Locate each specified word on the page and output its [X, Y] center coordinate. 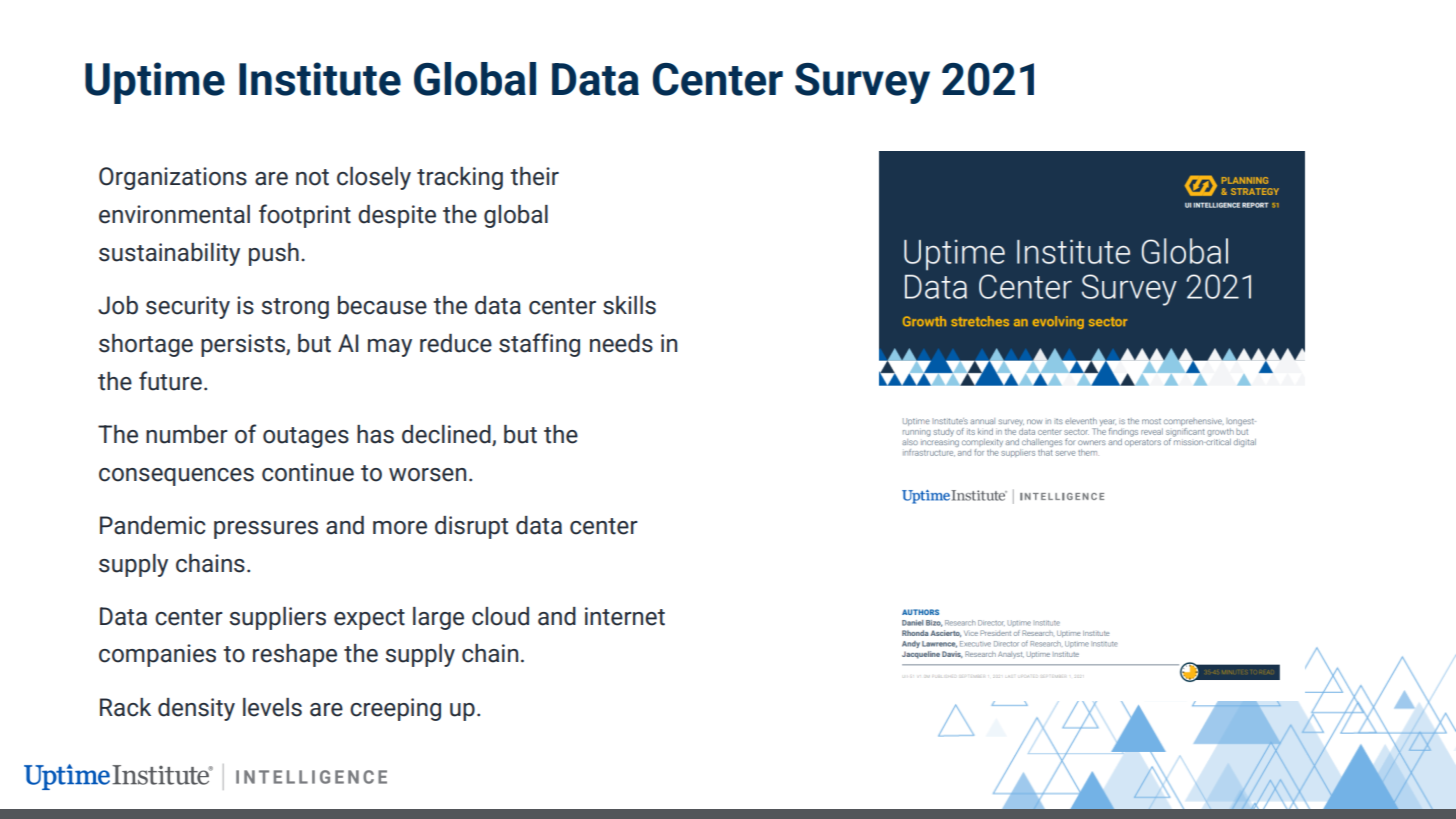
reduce [456, 343]
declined [447, 435]
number [187, 434]
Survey [862, 83]
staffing [539, 345]
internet [625, 616]
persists [244, 345]
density [196, 709]
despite [397, 216]
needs [621, 343]
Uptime [155, 83]
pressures [266, 530]
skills [629, 305]
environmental [174, 214]
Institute [320, 79]
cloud [500, 616]
